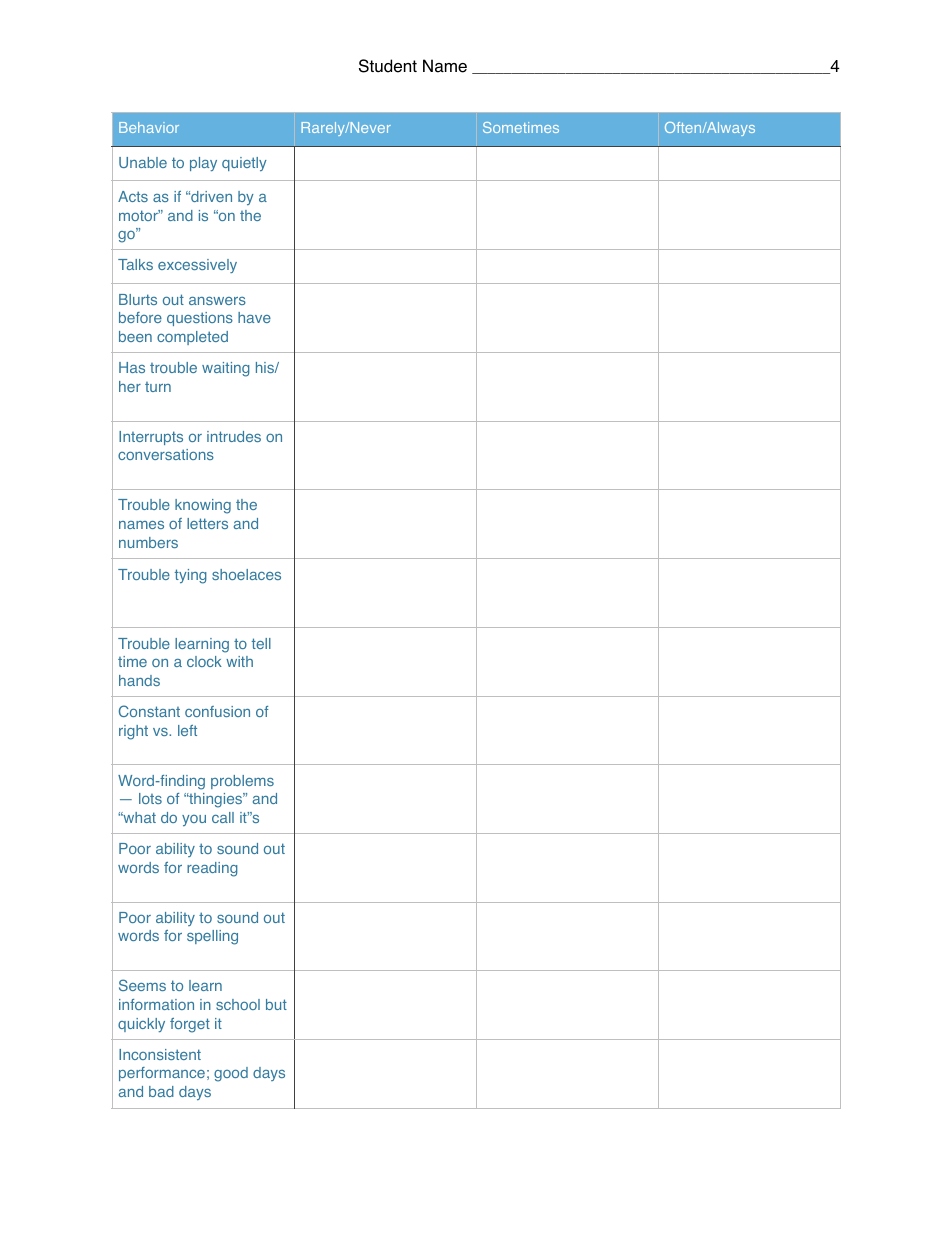  What do you see at coordinates (231, 1074) in the screenshot?
I see `good` at bounding box center [231, 1074].
